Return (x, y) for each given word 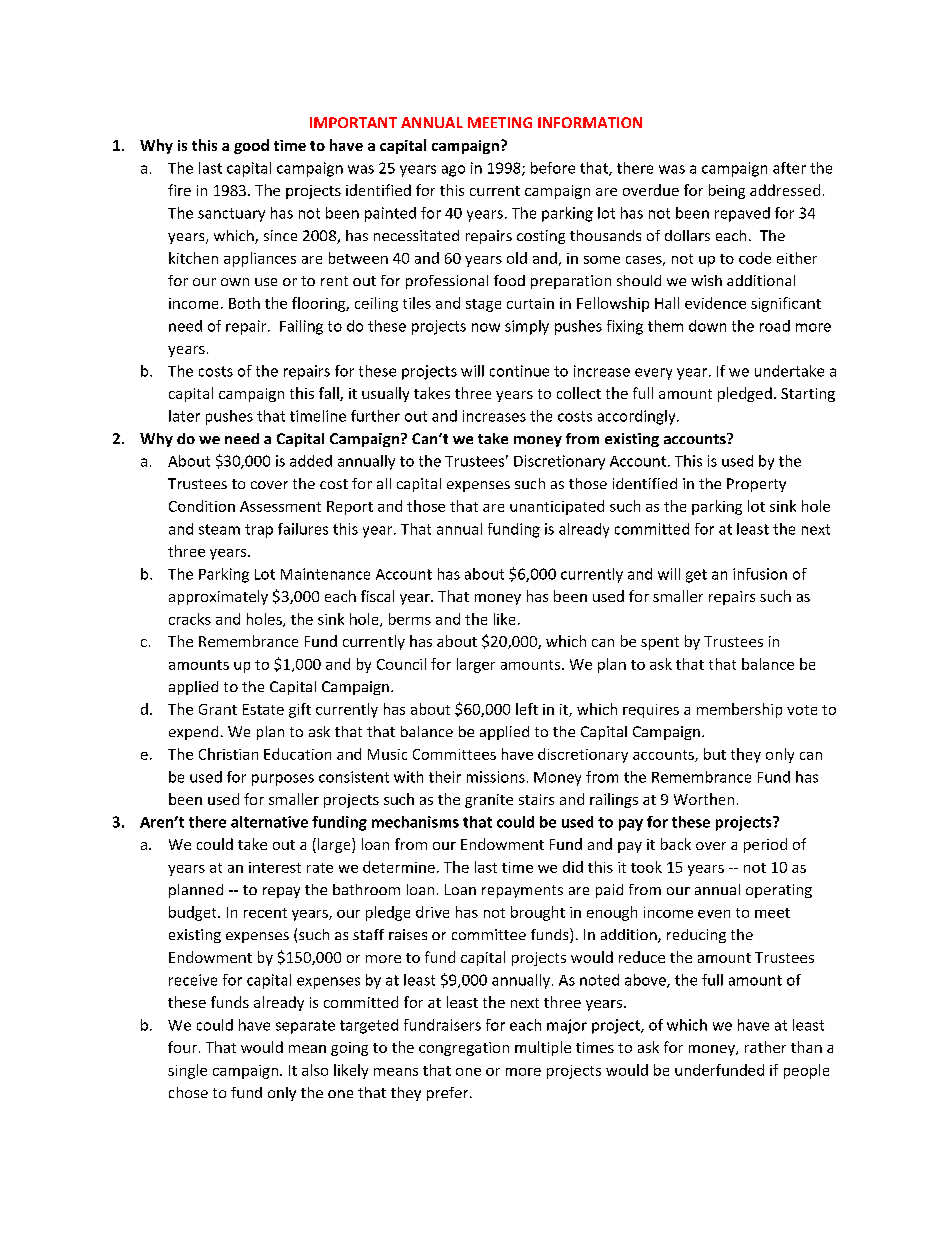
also (315, 1070)
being (727, 191)
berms (410, 619)
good (251, 146)
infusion (760, 574)
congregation (464, 1049)
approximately (218, 597)
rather (765, 1047)
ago (453, 171)
